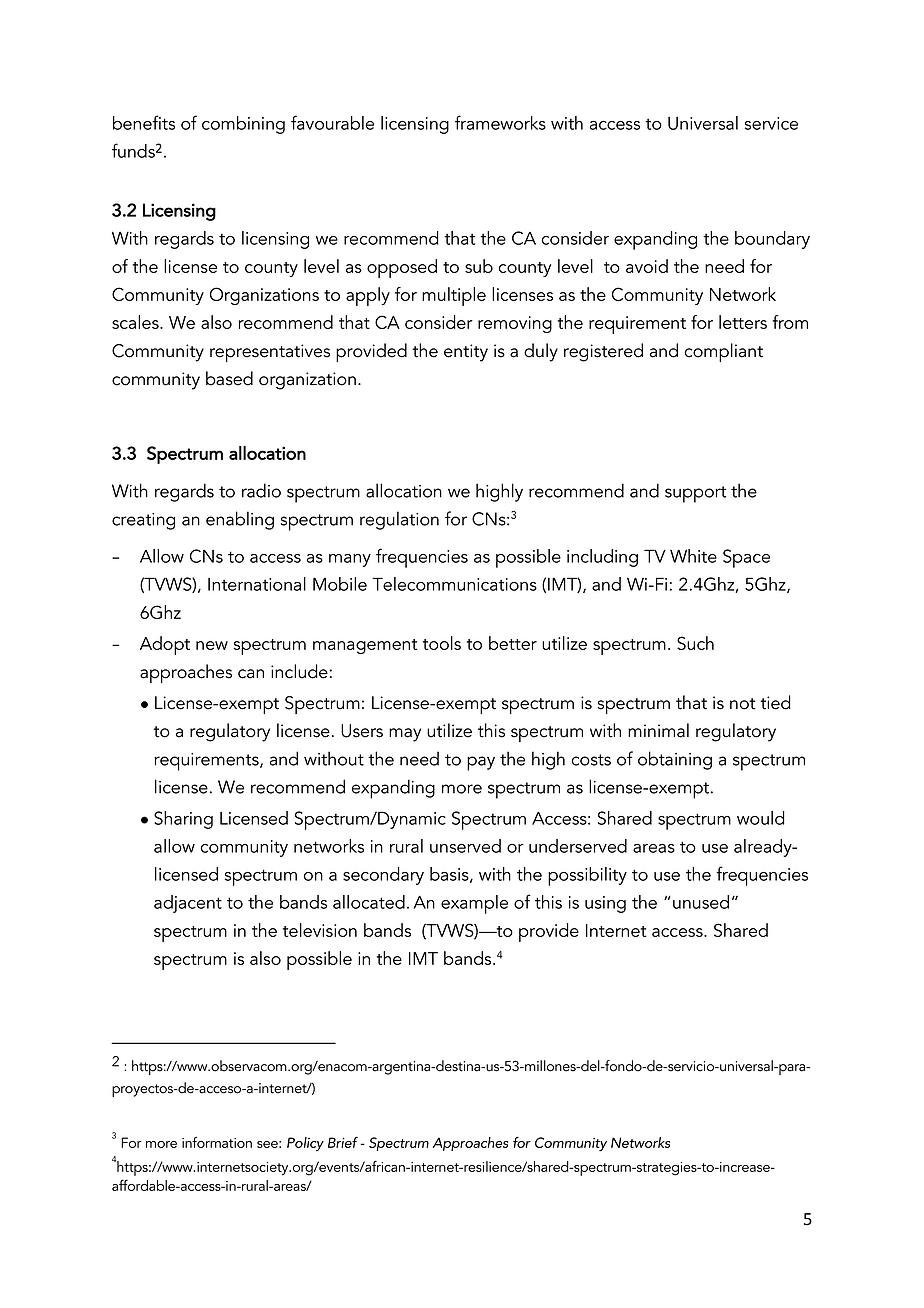 This document has width=924, height=1308. Describe the element at coordinates (500, 122) in the document. I see `frameworks` at that location.
